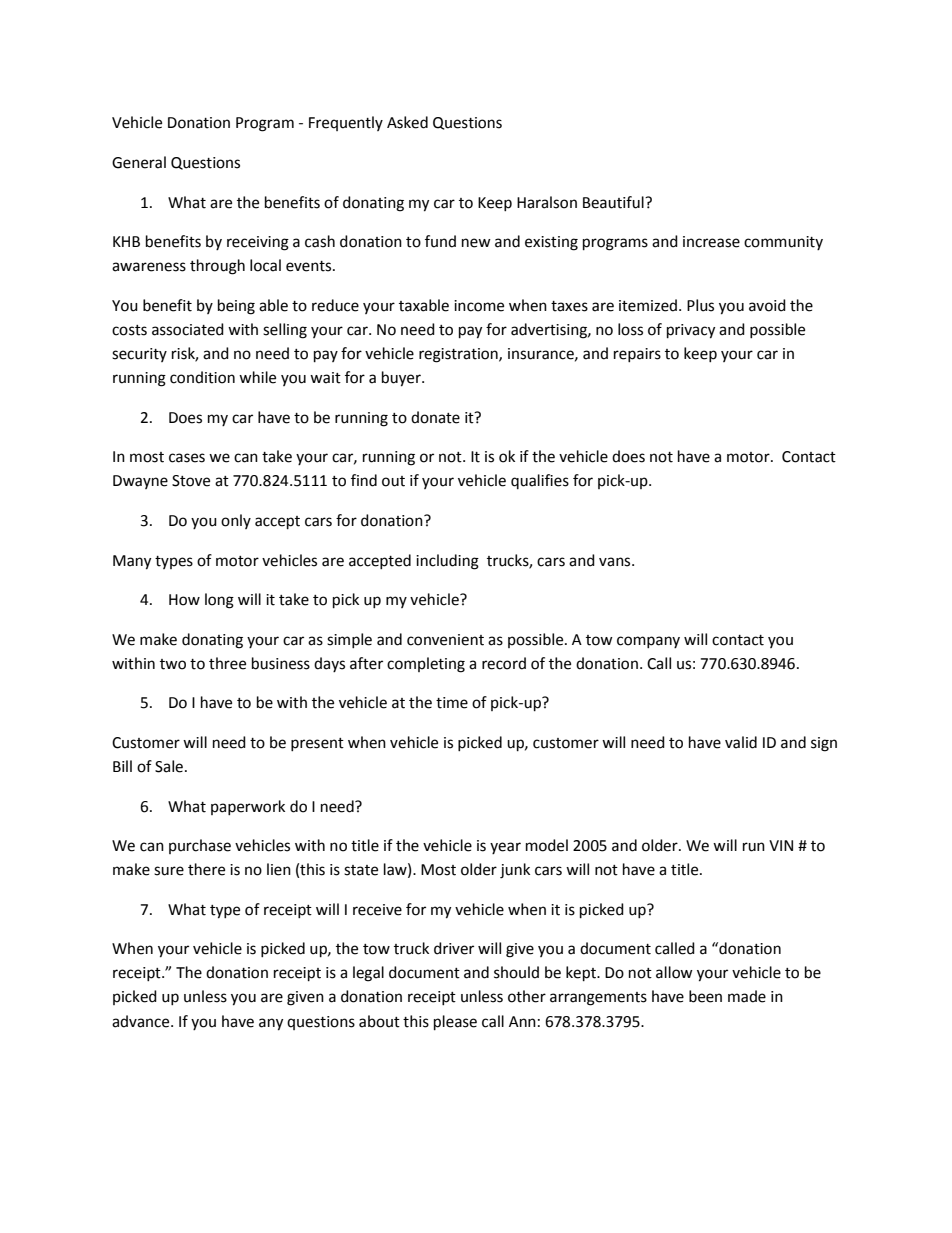  Describe the element at coordinates (219, 601) in the screenshot. I see `long` at that location.
